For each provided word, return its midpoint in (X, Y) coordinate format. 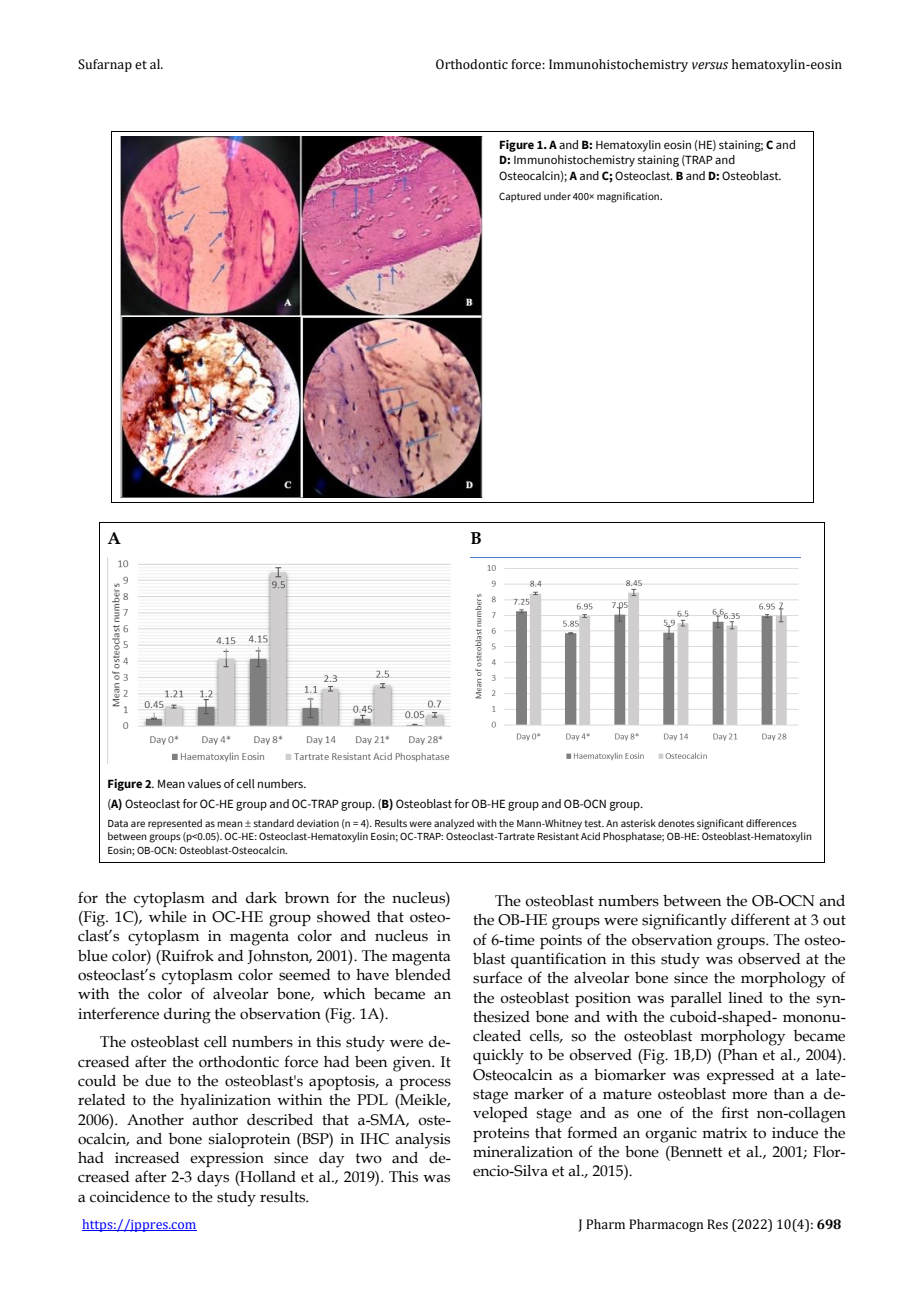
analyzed (454, 824)
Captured (520, 197)
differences (771, 823)
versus (710, 66)
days (213, 1179)
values (204, 783)
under (557, 196)
